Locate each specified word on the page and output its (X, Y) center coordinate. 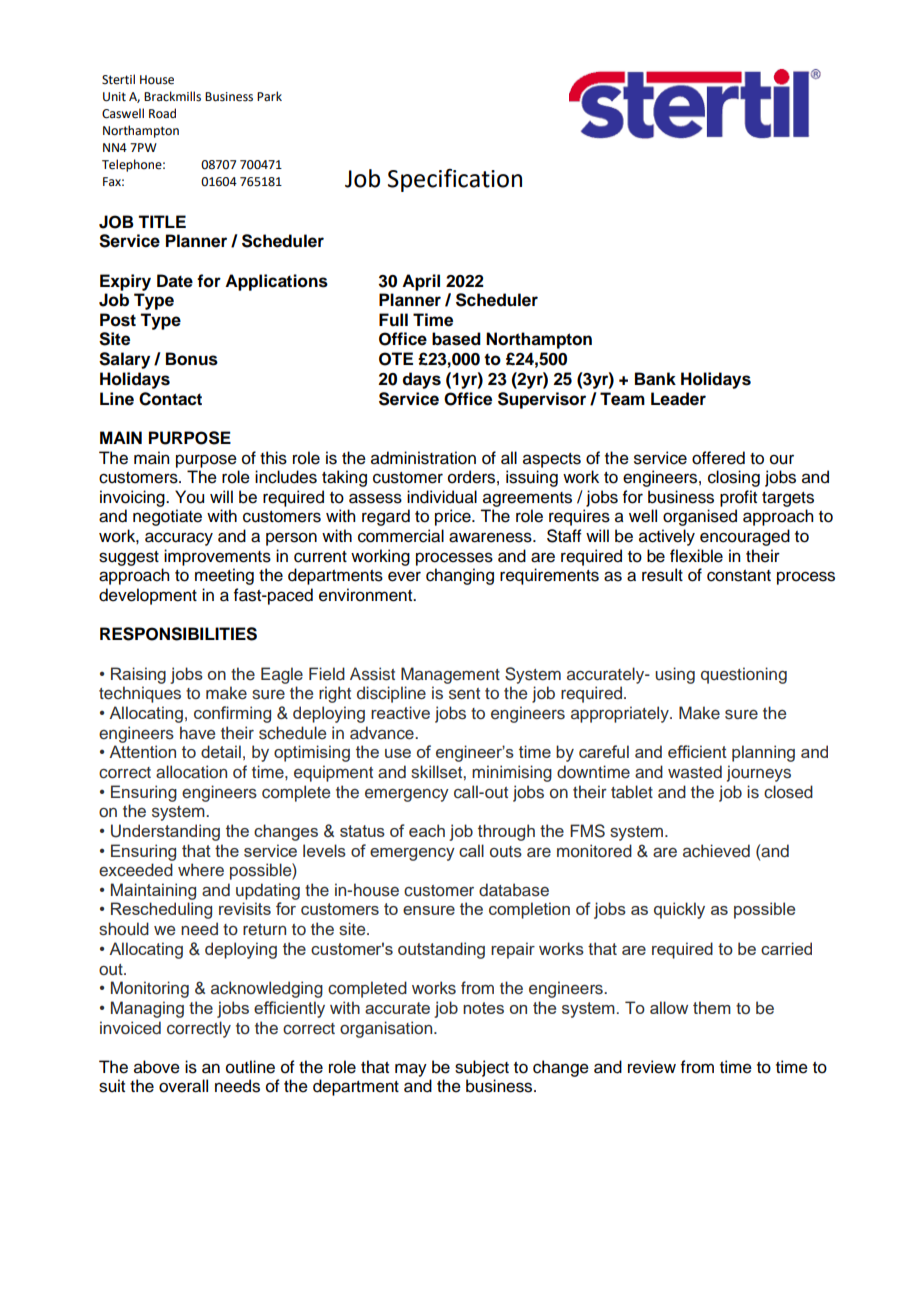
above (157, 1067)
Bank (655, 379)
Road (162, 113)
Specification (455, 180)
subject (482, 1068)
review (652, 1067)
